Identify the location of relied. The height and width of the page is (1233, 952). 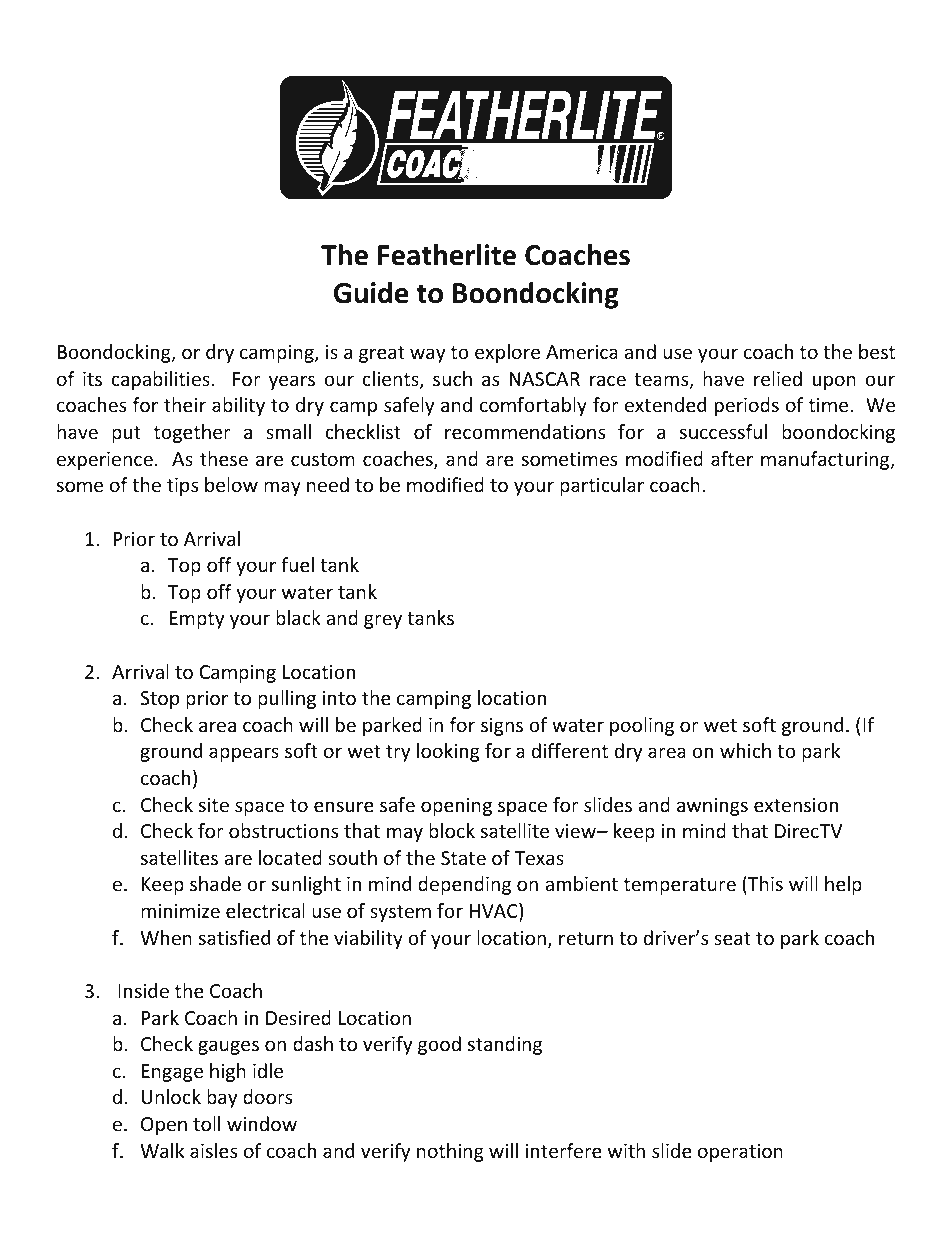
(778, 378).
